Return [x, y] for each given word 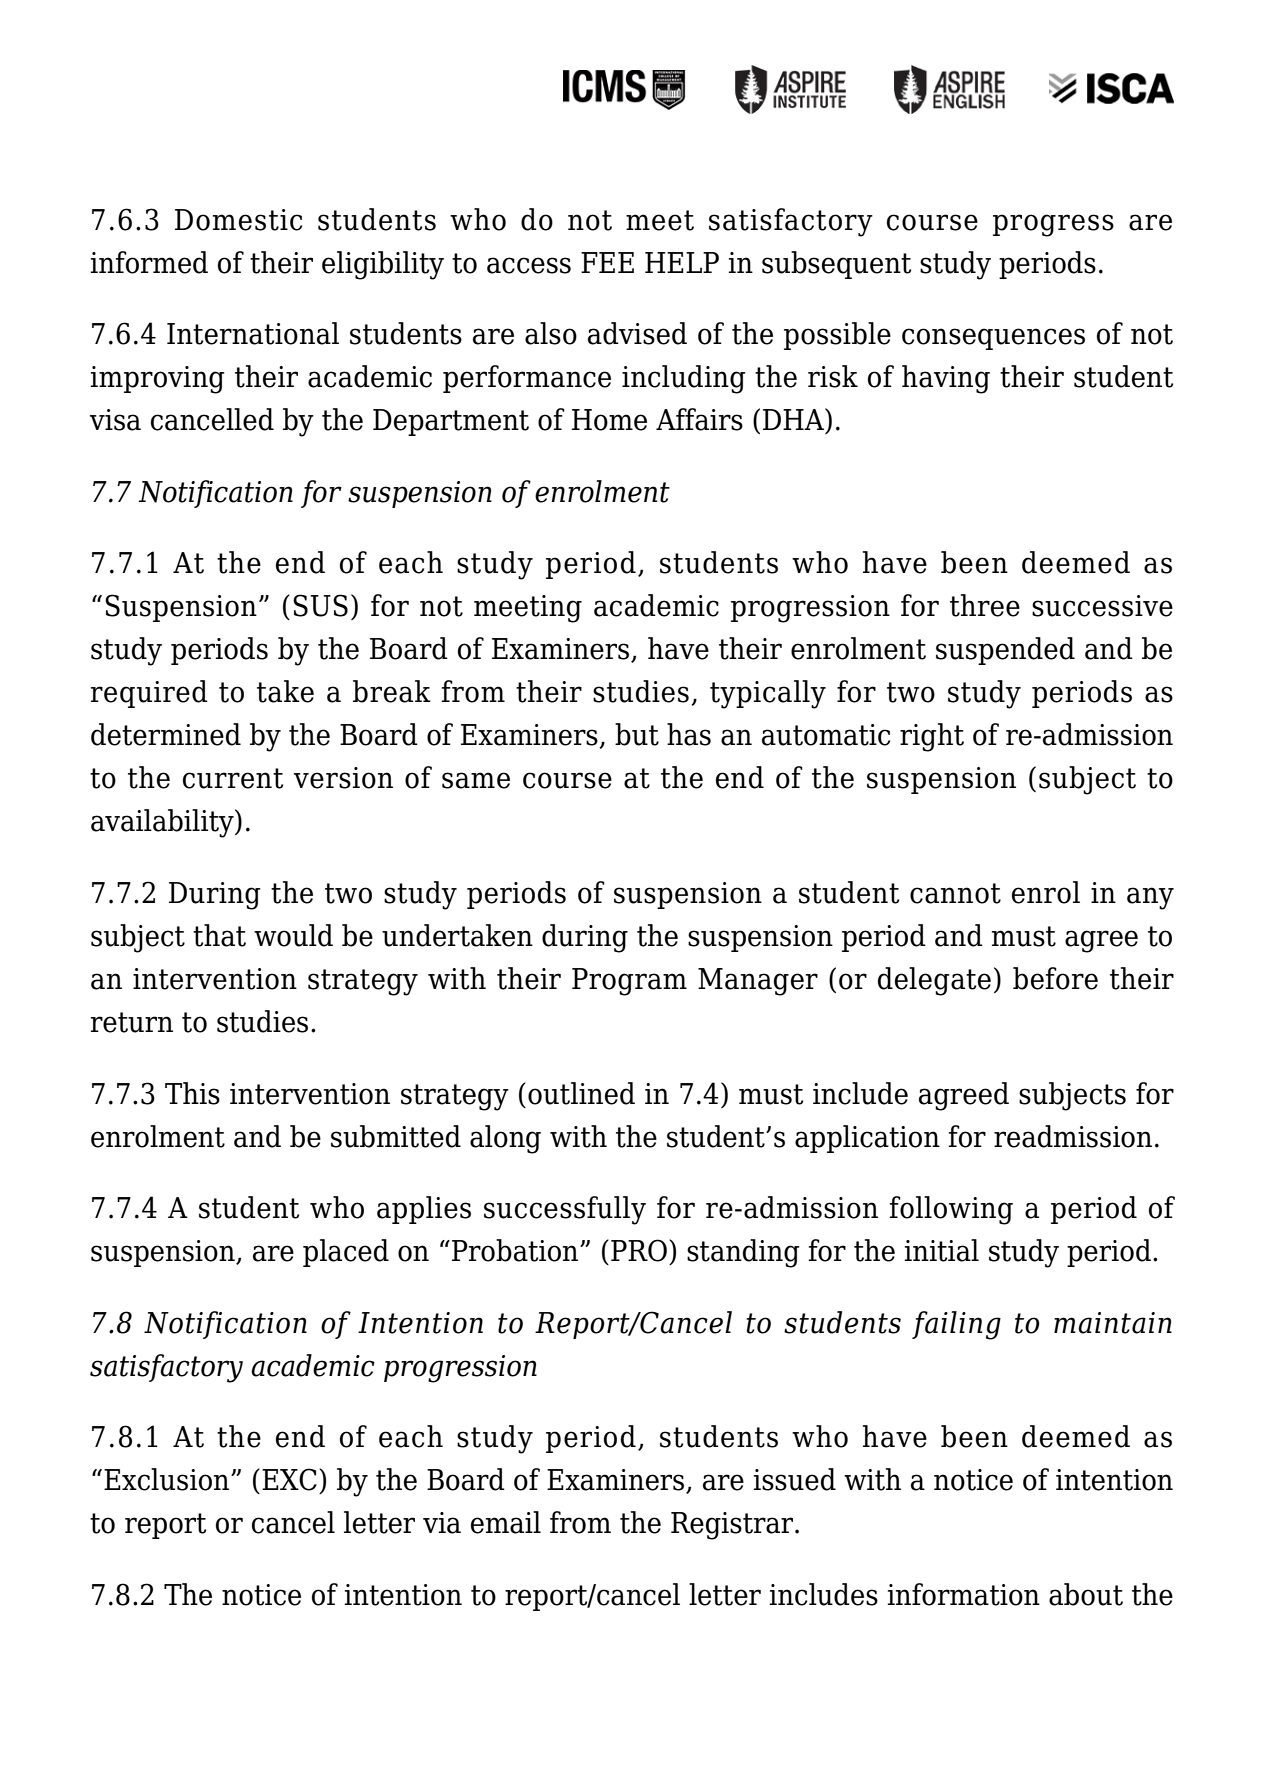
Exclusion [168, 1479]
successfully [565, 1210]
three [985, 605]
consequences [993, 339]
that [219, 935]
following [951, 1210]
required [149, 694]
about [1086, 1594]
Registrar [733, 1526]
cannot [955, 893]
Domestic [238, 220]
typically [768, 694]
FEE [607, 262]
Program [629, 982]
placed [346, 1253]
